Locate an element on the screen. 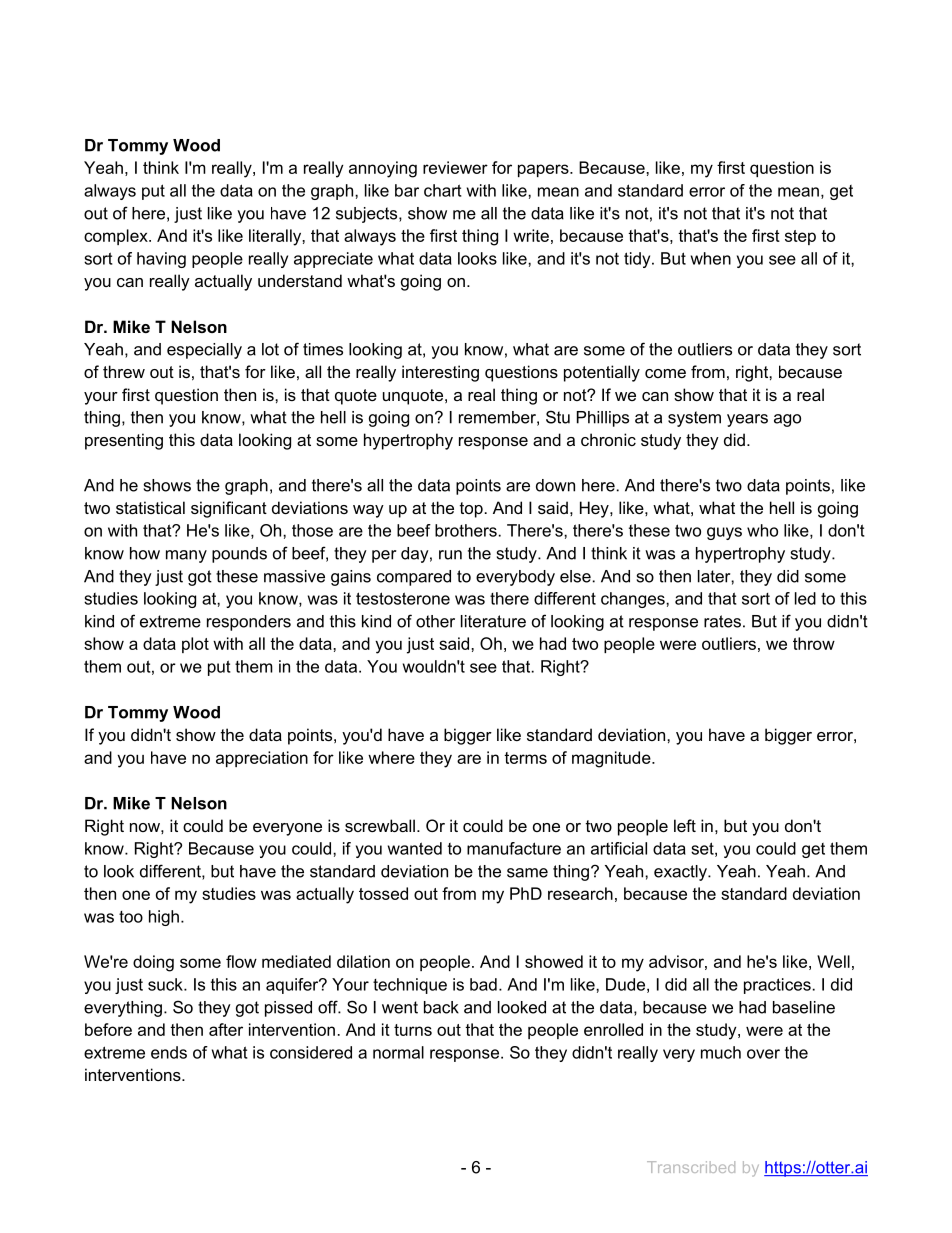 This screenshot has height=1233, width=952. Transcribed is located at coordinates (691, 1167).
